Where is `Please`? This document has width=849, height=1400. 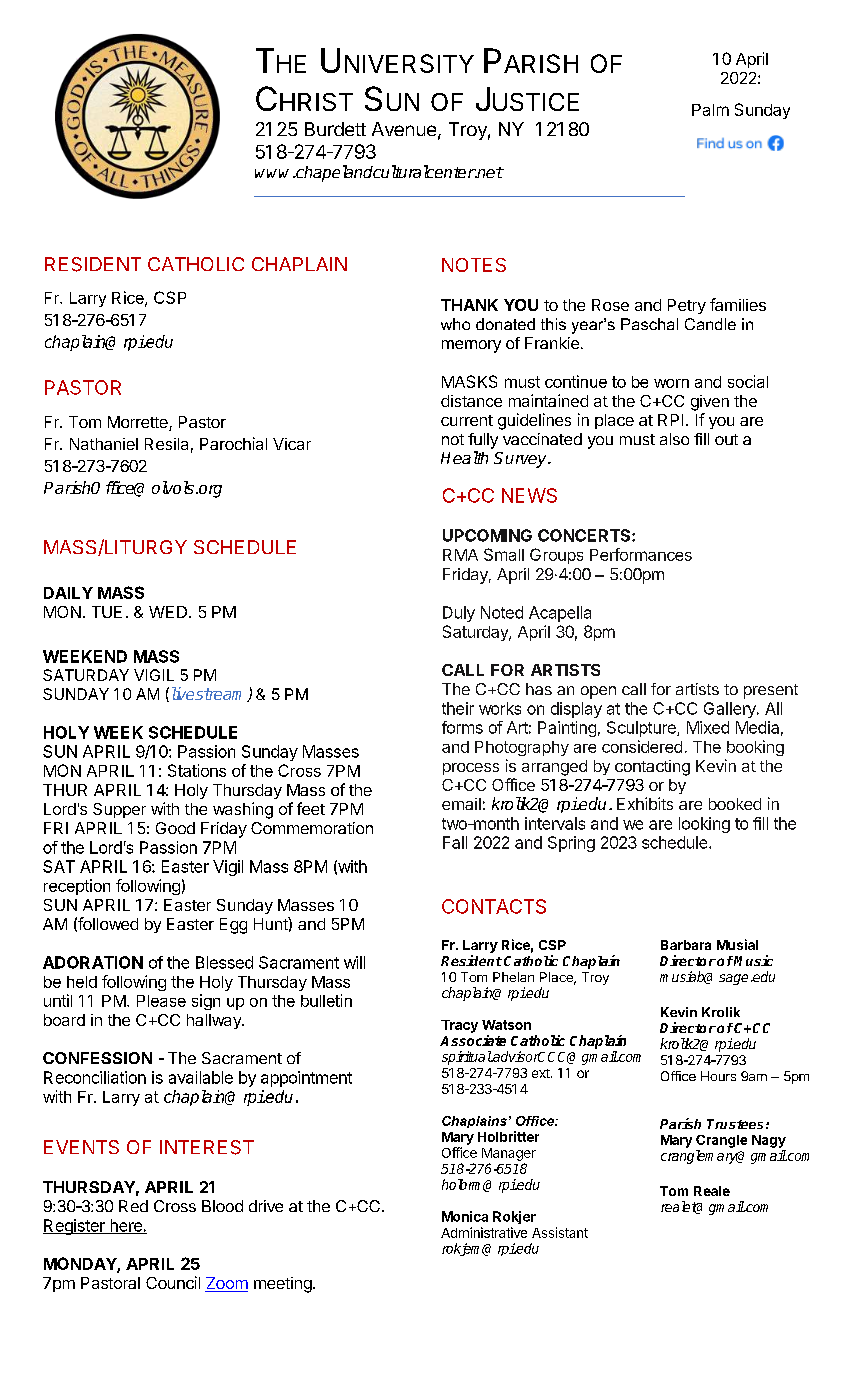
Please is located at coordinates (161, 1001).
